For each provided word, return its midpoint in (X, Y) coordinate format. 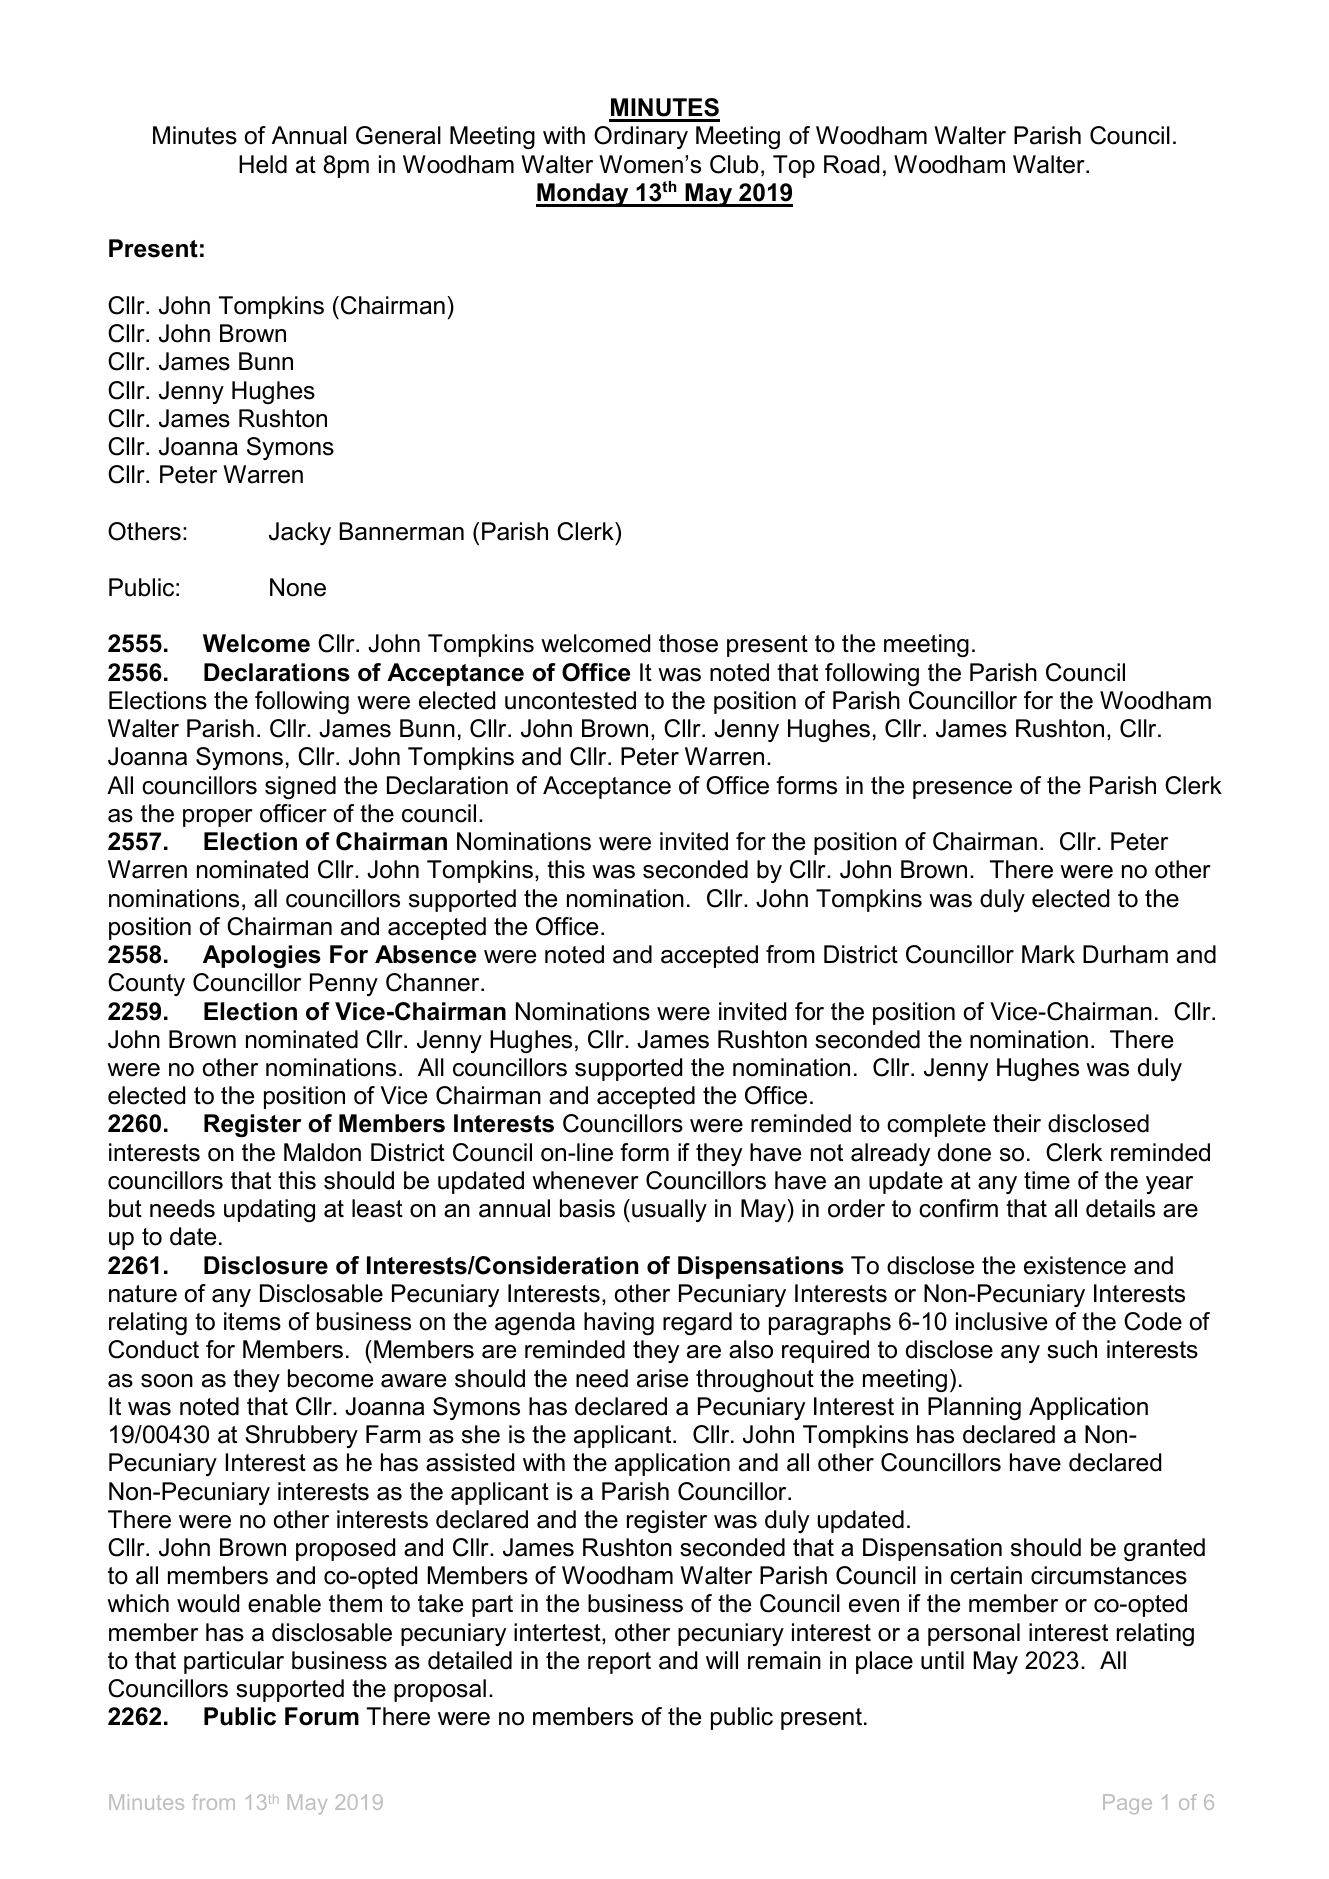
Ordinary (641, 137)
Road (851, 164)
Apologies (262, 956)
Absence (425, 954)
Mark (1048, 954)
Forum (322, 1716)
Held (263, 164)
